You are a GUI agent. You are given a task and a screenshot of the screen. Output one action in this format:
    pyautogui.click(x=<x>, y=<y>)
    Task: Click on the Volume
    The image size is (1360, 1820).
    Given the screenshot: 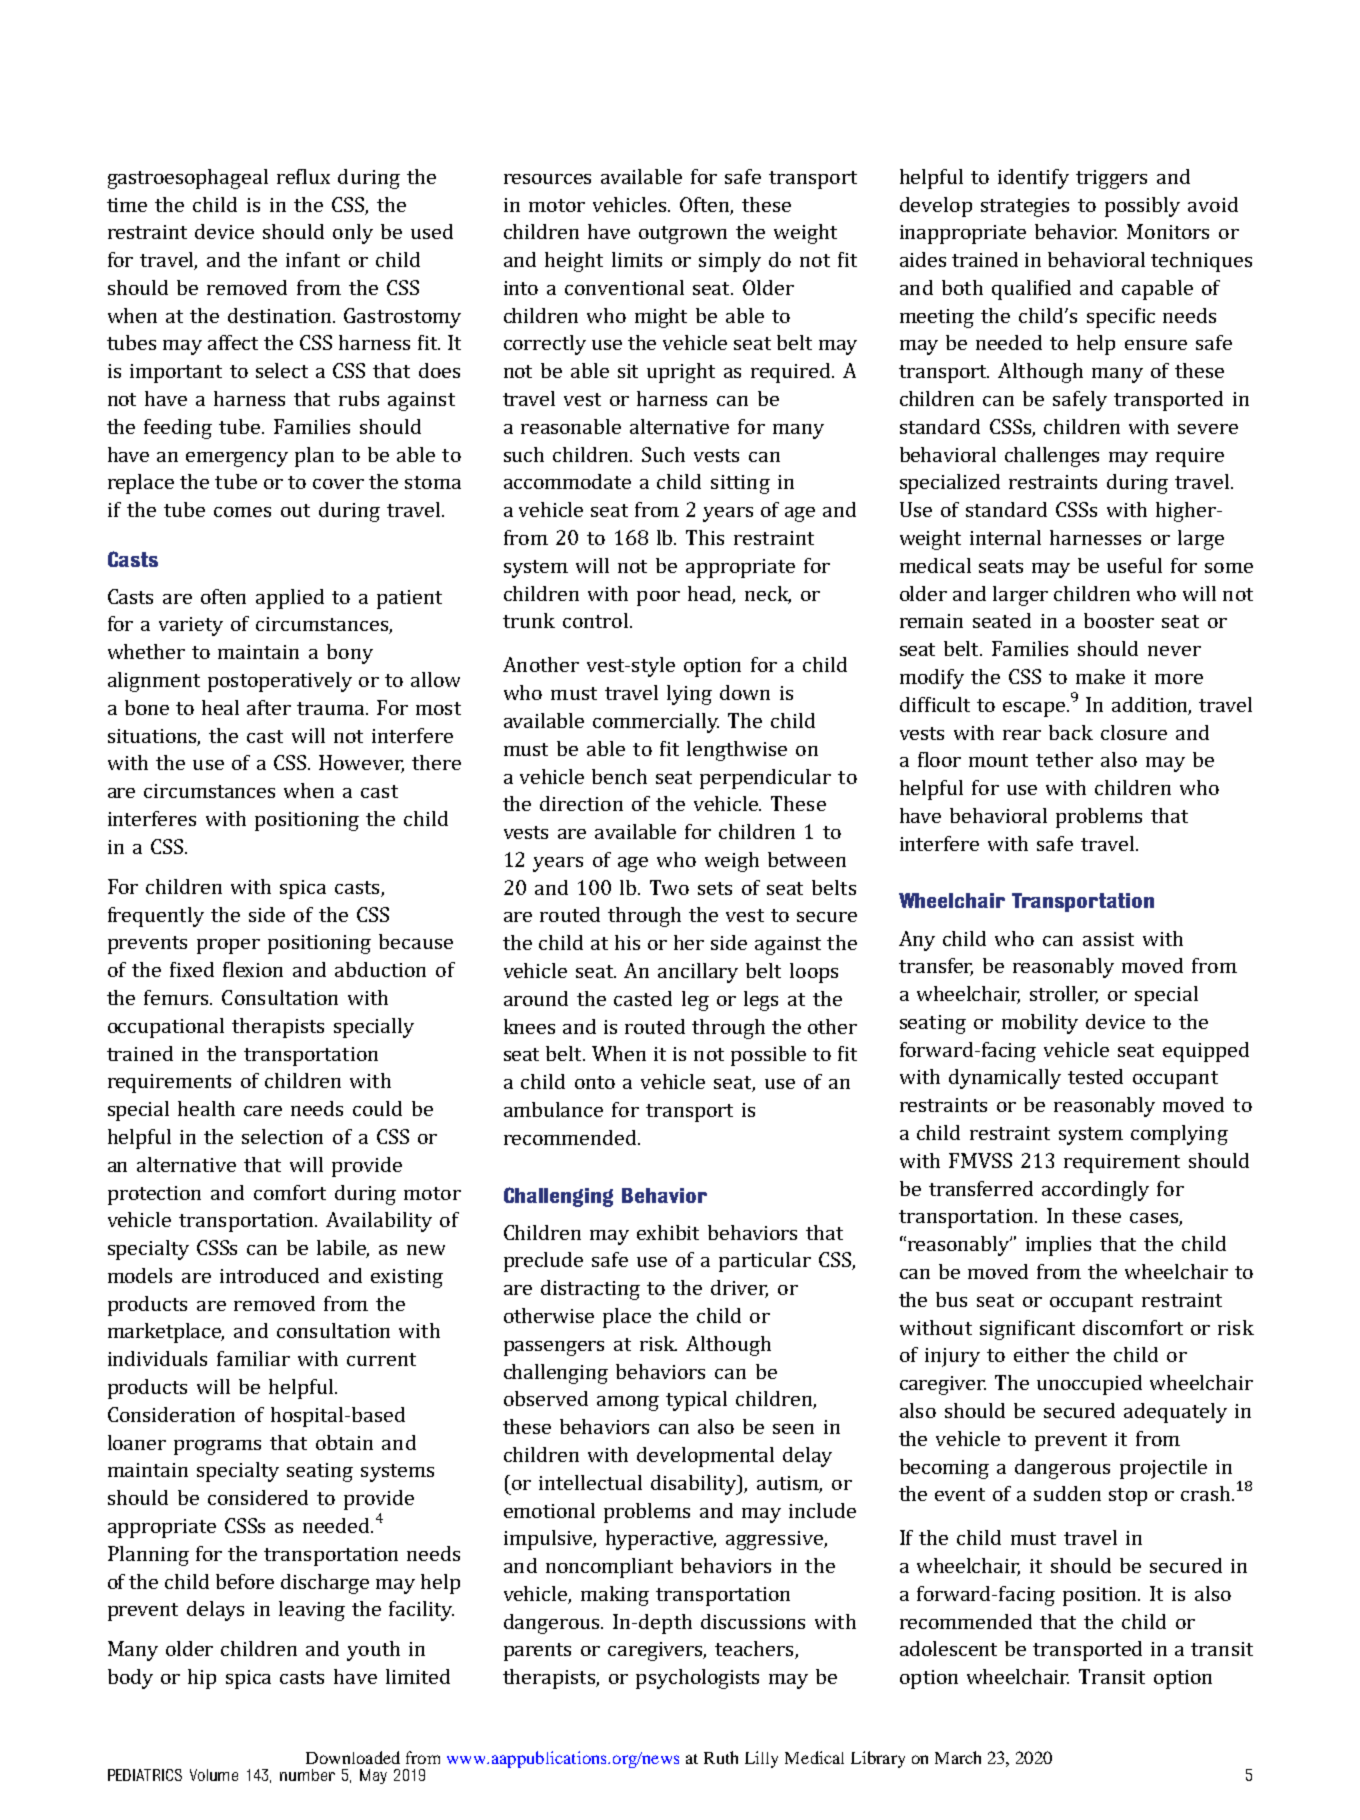 What is the action you would take?
    pyautogui.click(x=214, y=1775)
